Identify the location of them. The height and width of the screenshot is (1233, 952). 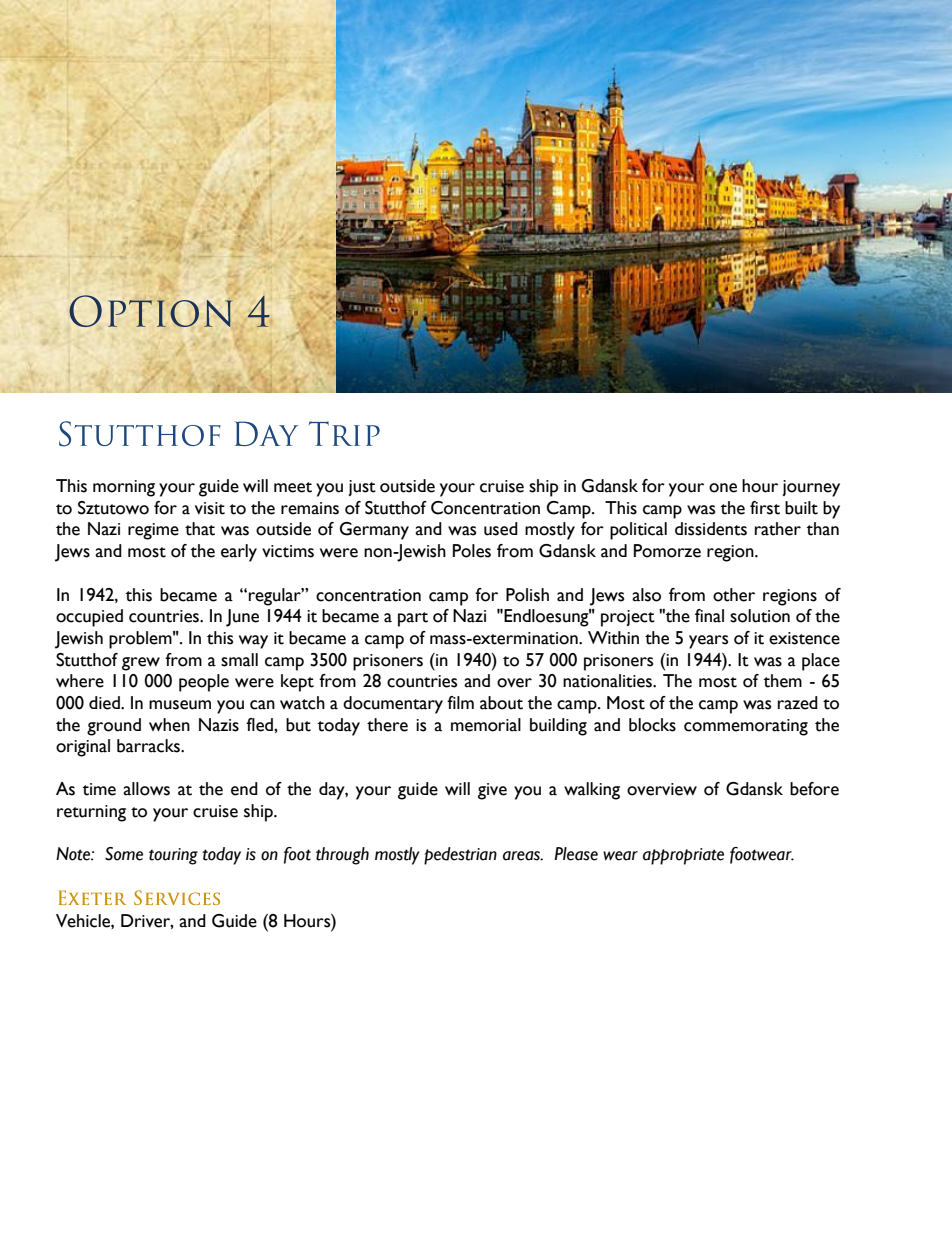
(783, 681).
